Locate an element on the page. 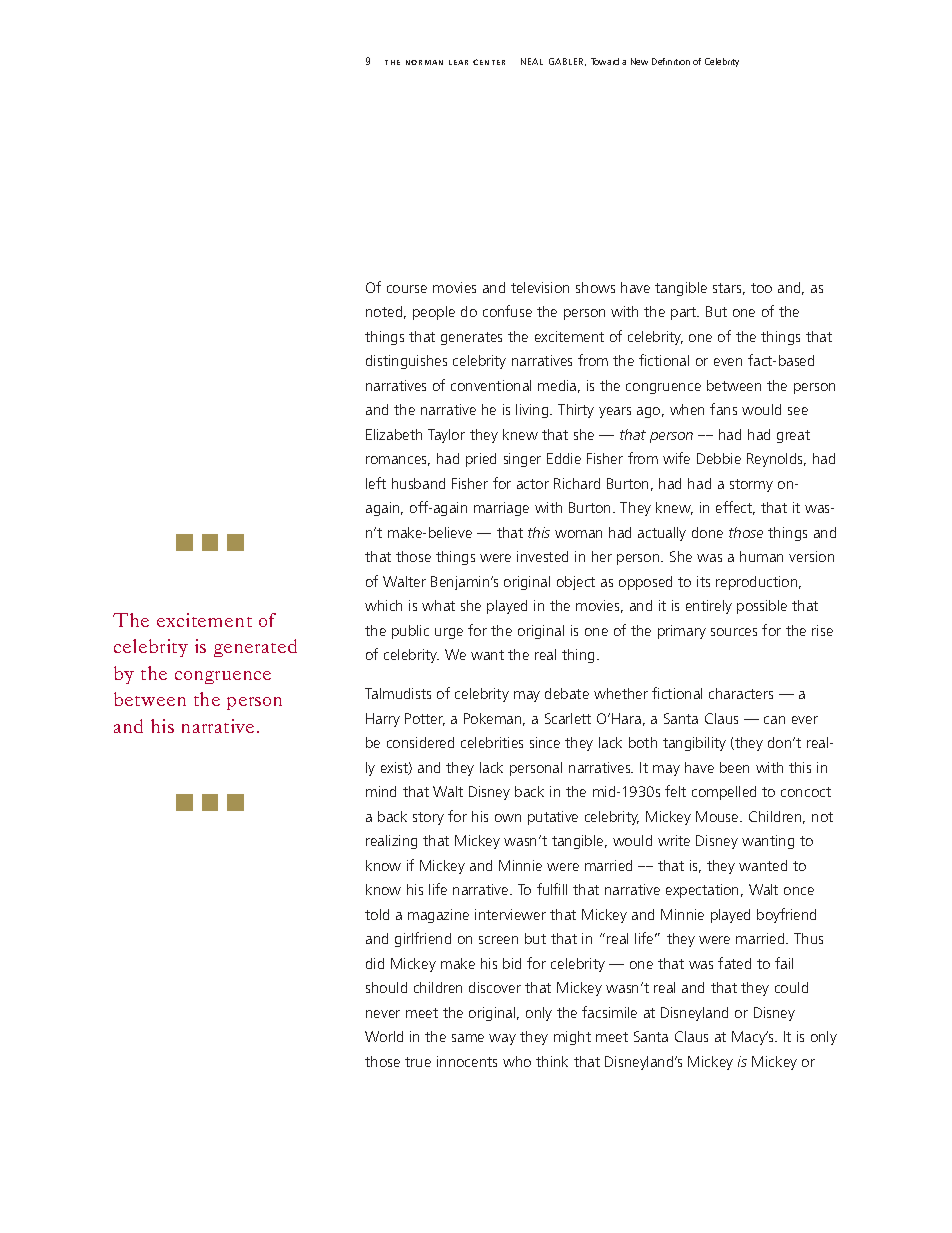 This page has height=1233, width=952. Definition is located at coordinates (671, 61).
